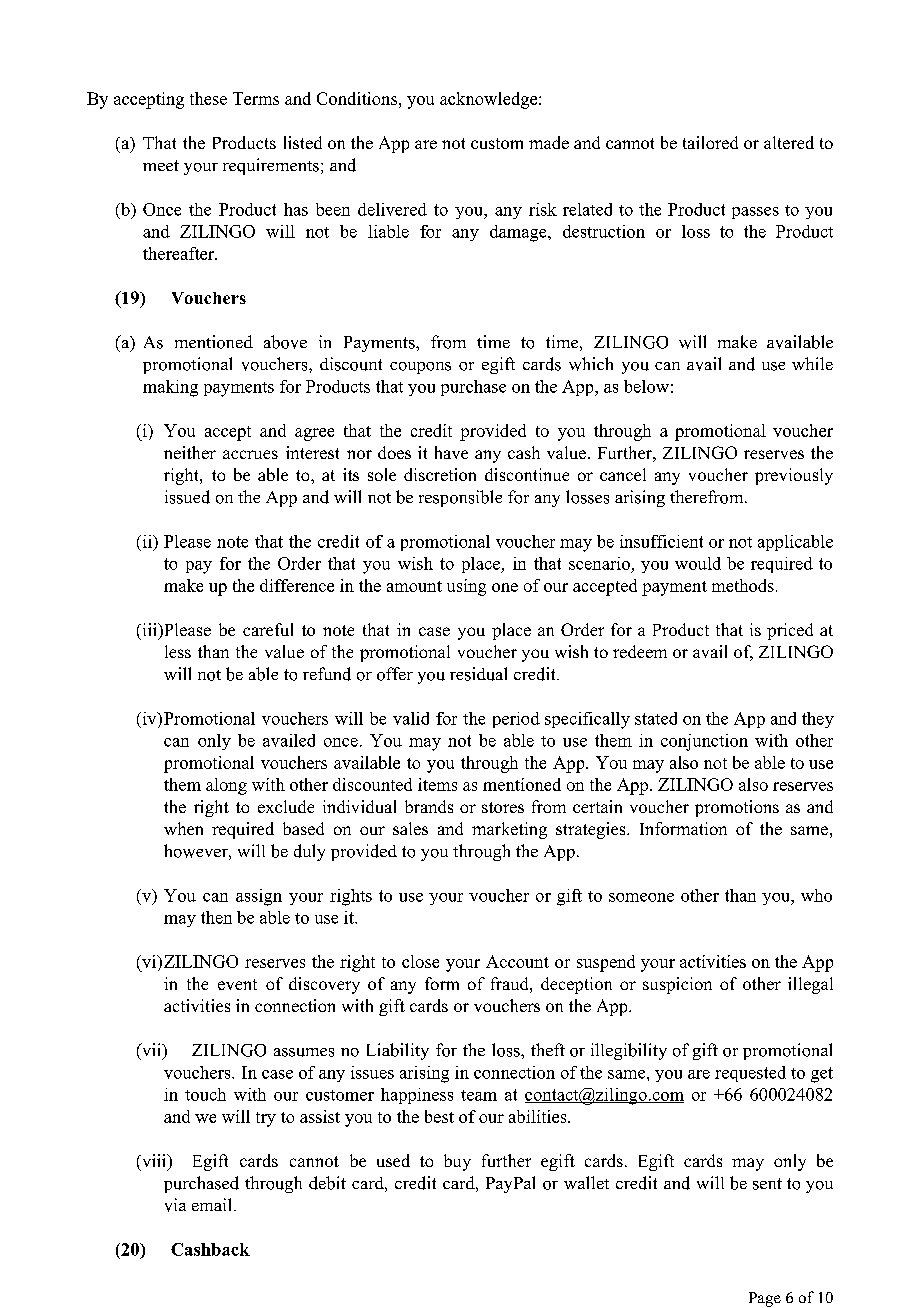 This screenshot has width=924, height=1308. I want to click on acknowledge, so click(488, 100).
